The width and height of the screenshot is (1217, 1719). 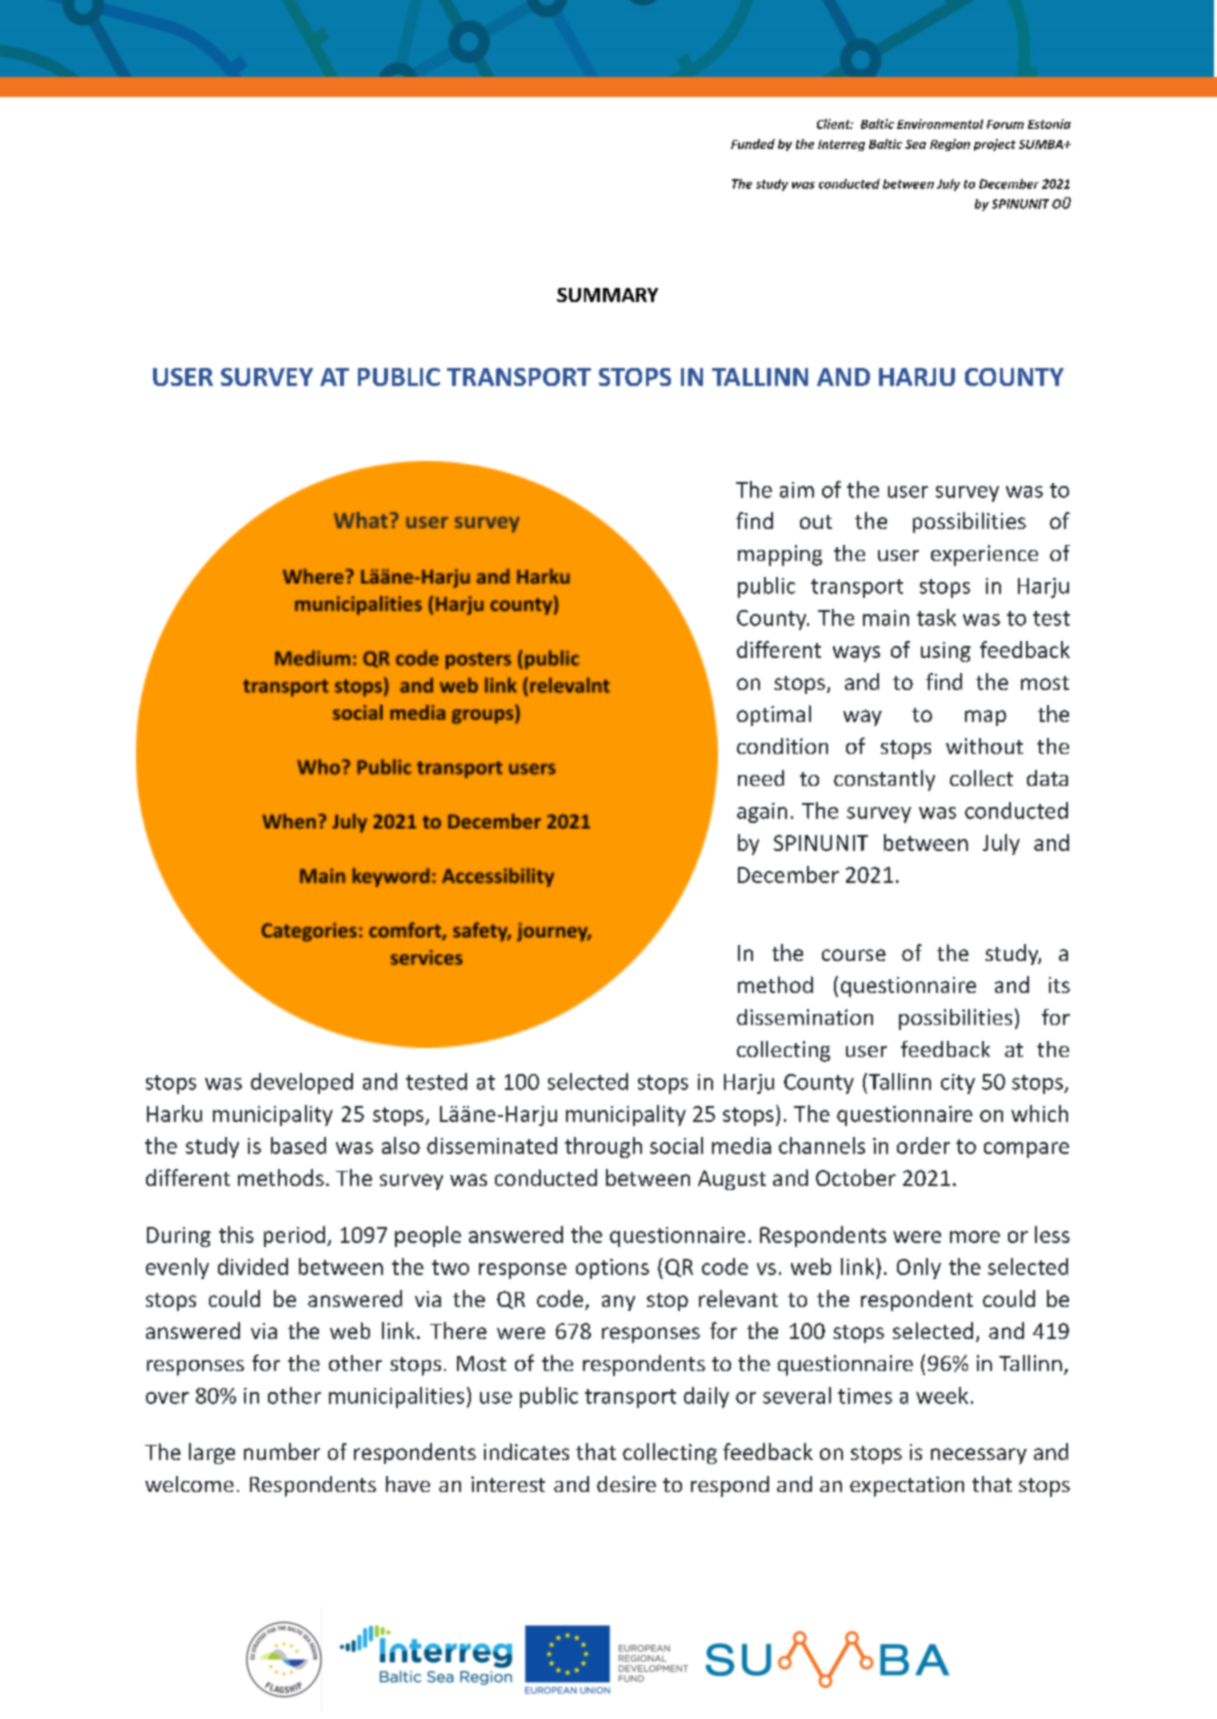 What do you see at coordinates (298, 1145) in the screenshot?
I see `based` at bounding box center [298, 1145].
